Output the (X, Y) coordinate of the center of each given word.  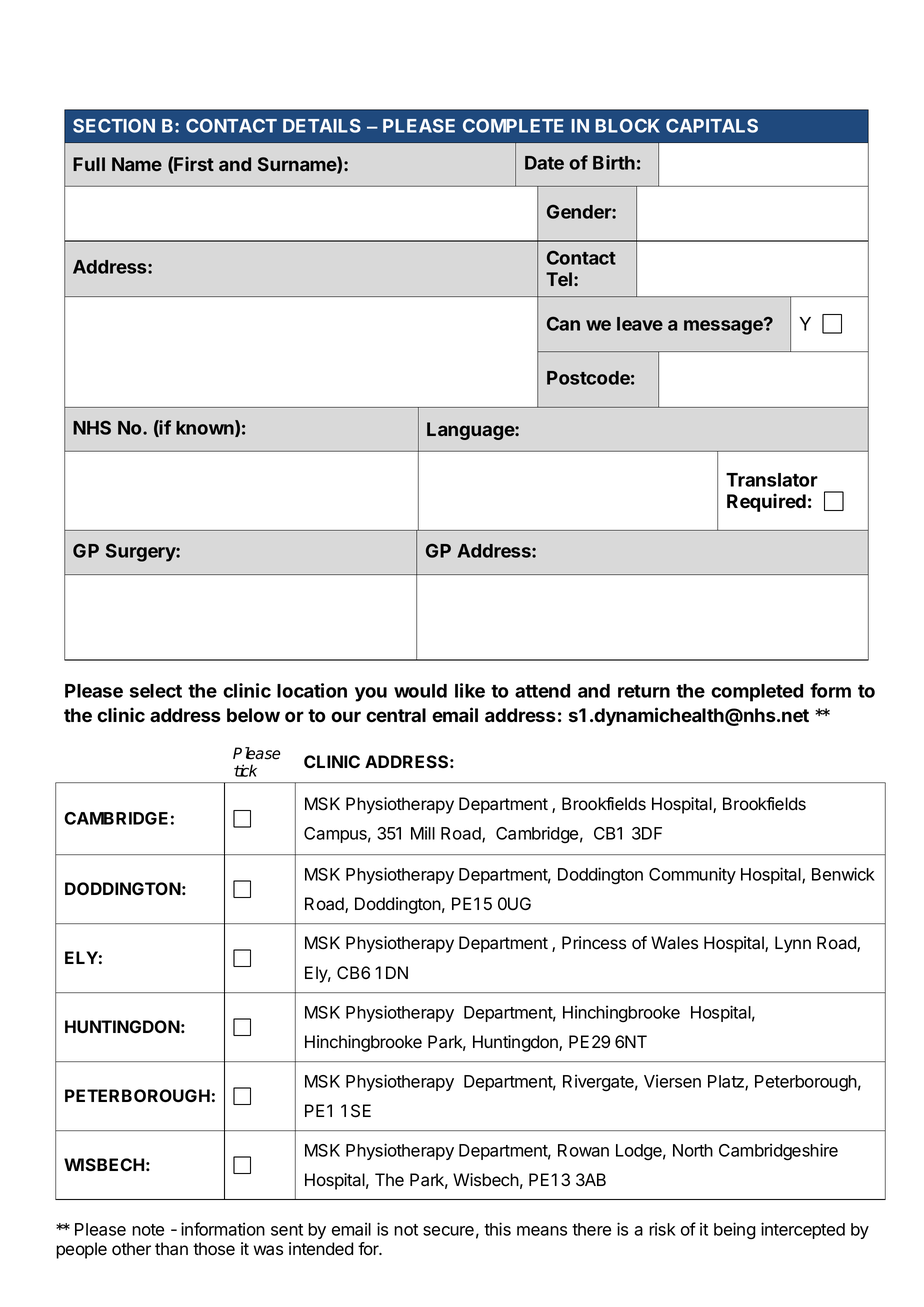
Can (563, 323)
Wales (674, 943)
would (420, 691)
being (735, 1230)
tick (245, 770)
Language (471, 431)
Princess (594, 943)
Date (544, 163)
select (156, 691)
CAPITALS (712, 126)
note (148, 1230)
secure (448, 1231)
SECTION (114, 126)
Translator (772, 480)
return (644, 691)
